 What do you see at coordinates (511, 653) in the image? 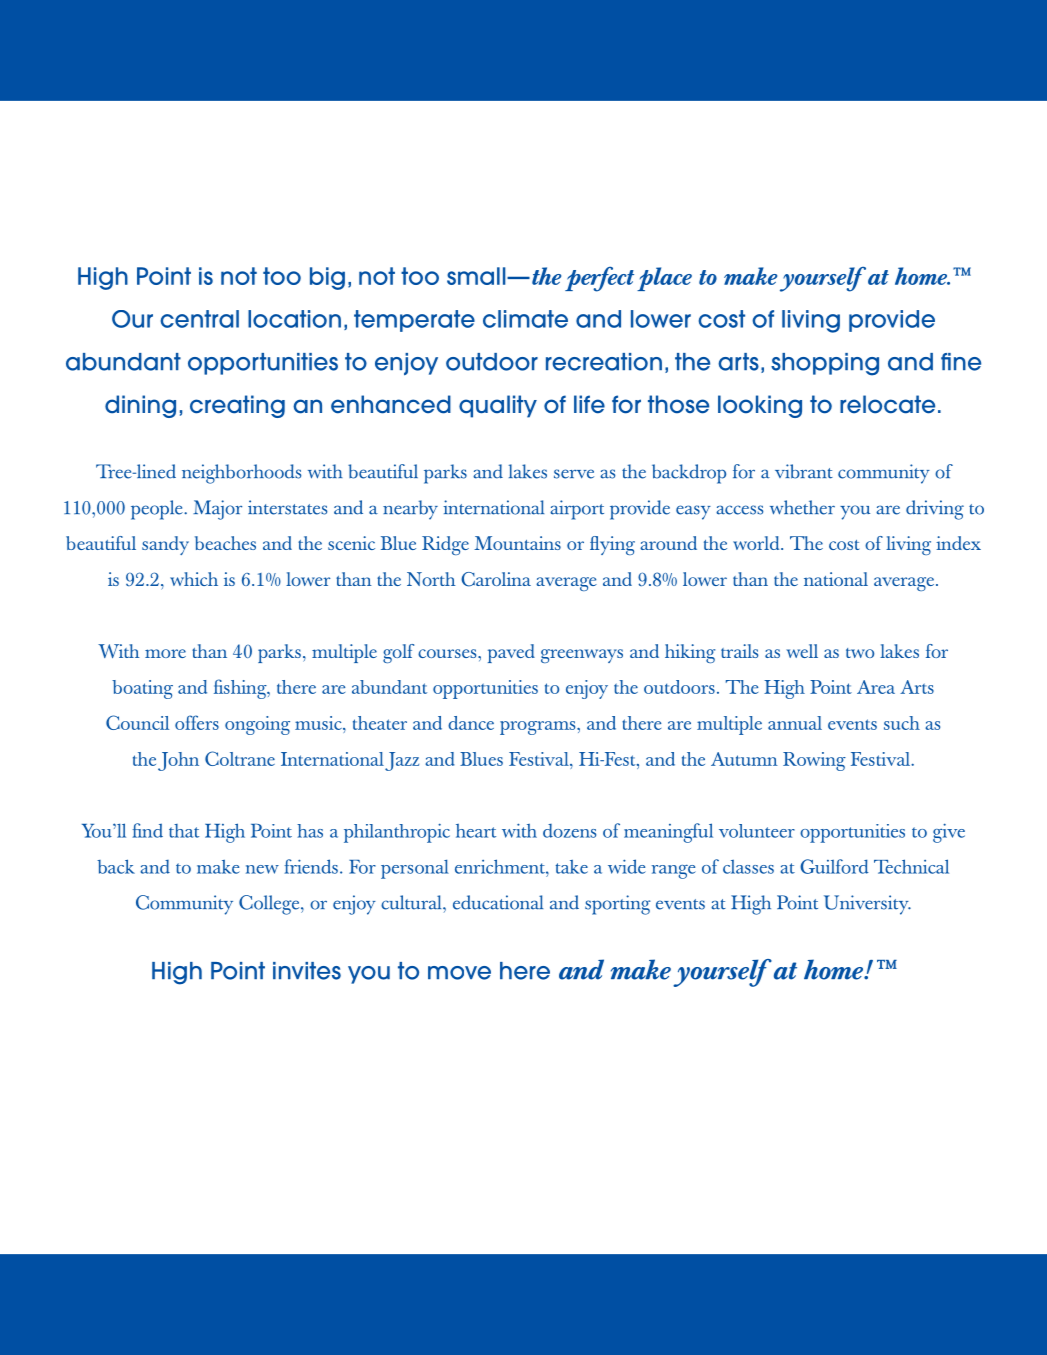
I see `paved` at bounding box center [511, 653].
